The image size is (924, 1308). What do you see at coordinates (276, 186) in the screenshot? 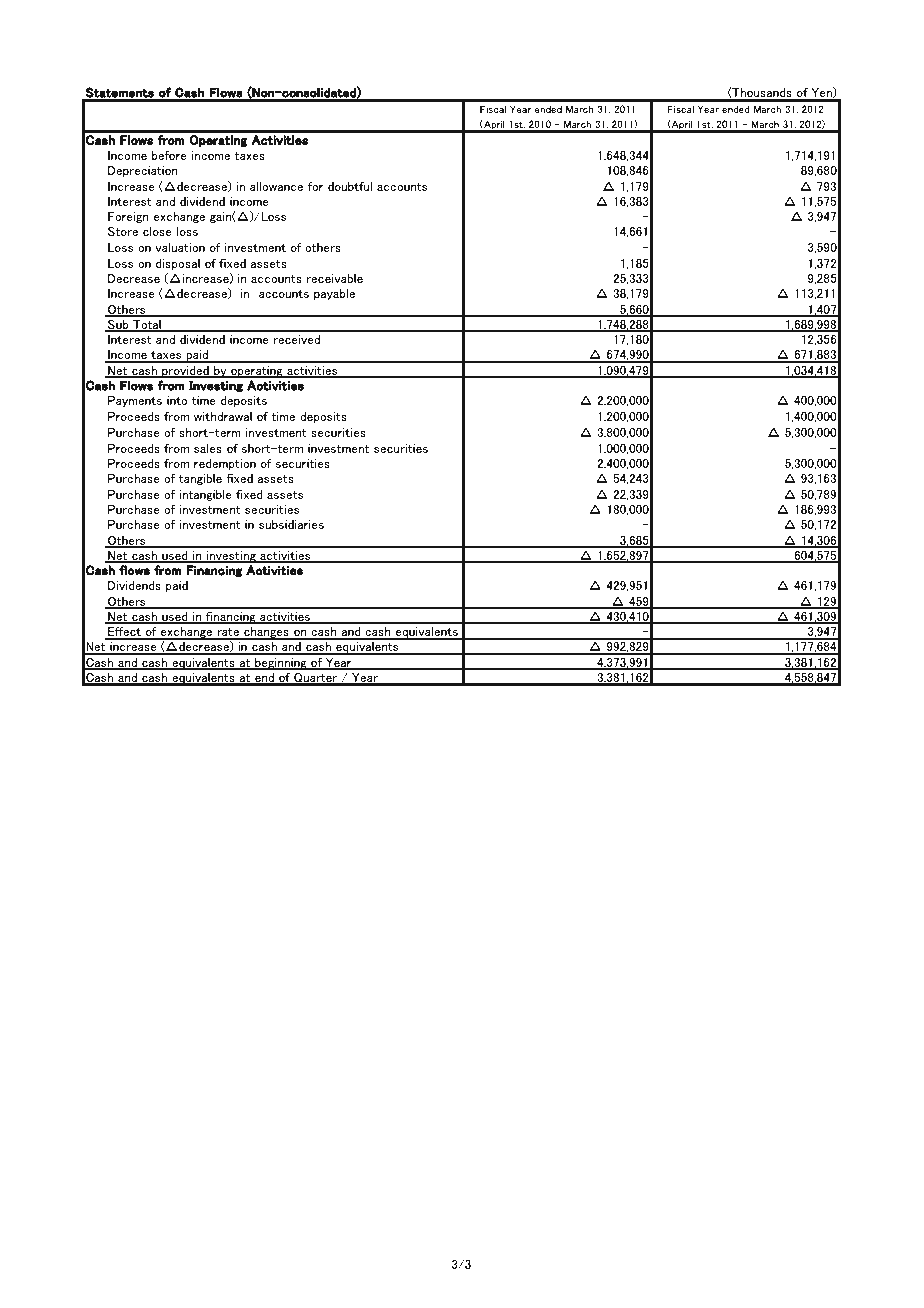
I see `allowance` at bounding box center [276, 186].
